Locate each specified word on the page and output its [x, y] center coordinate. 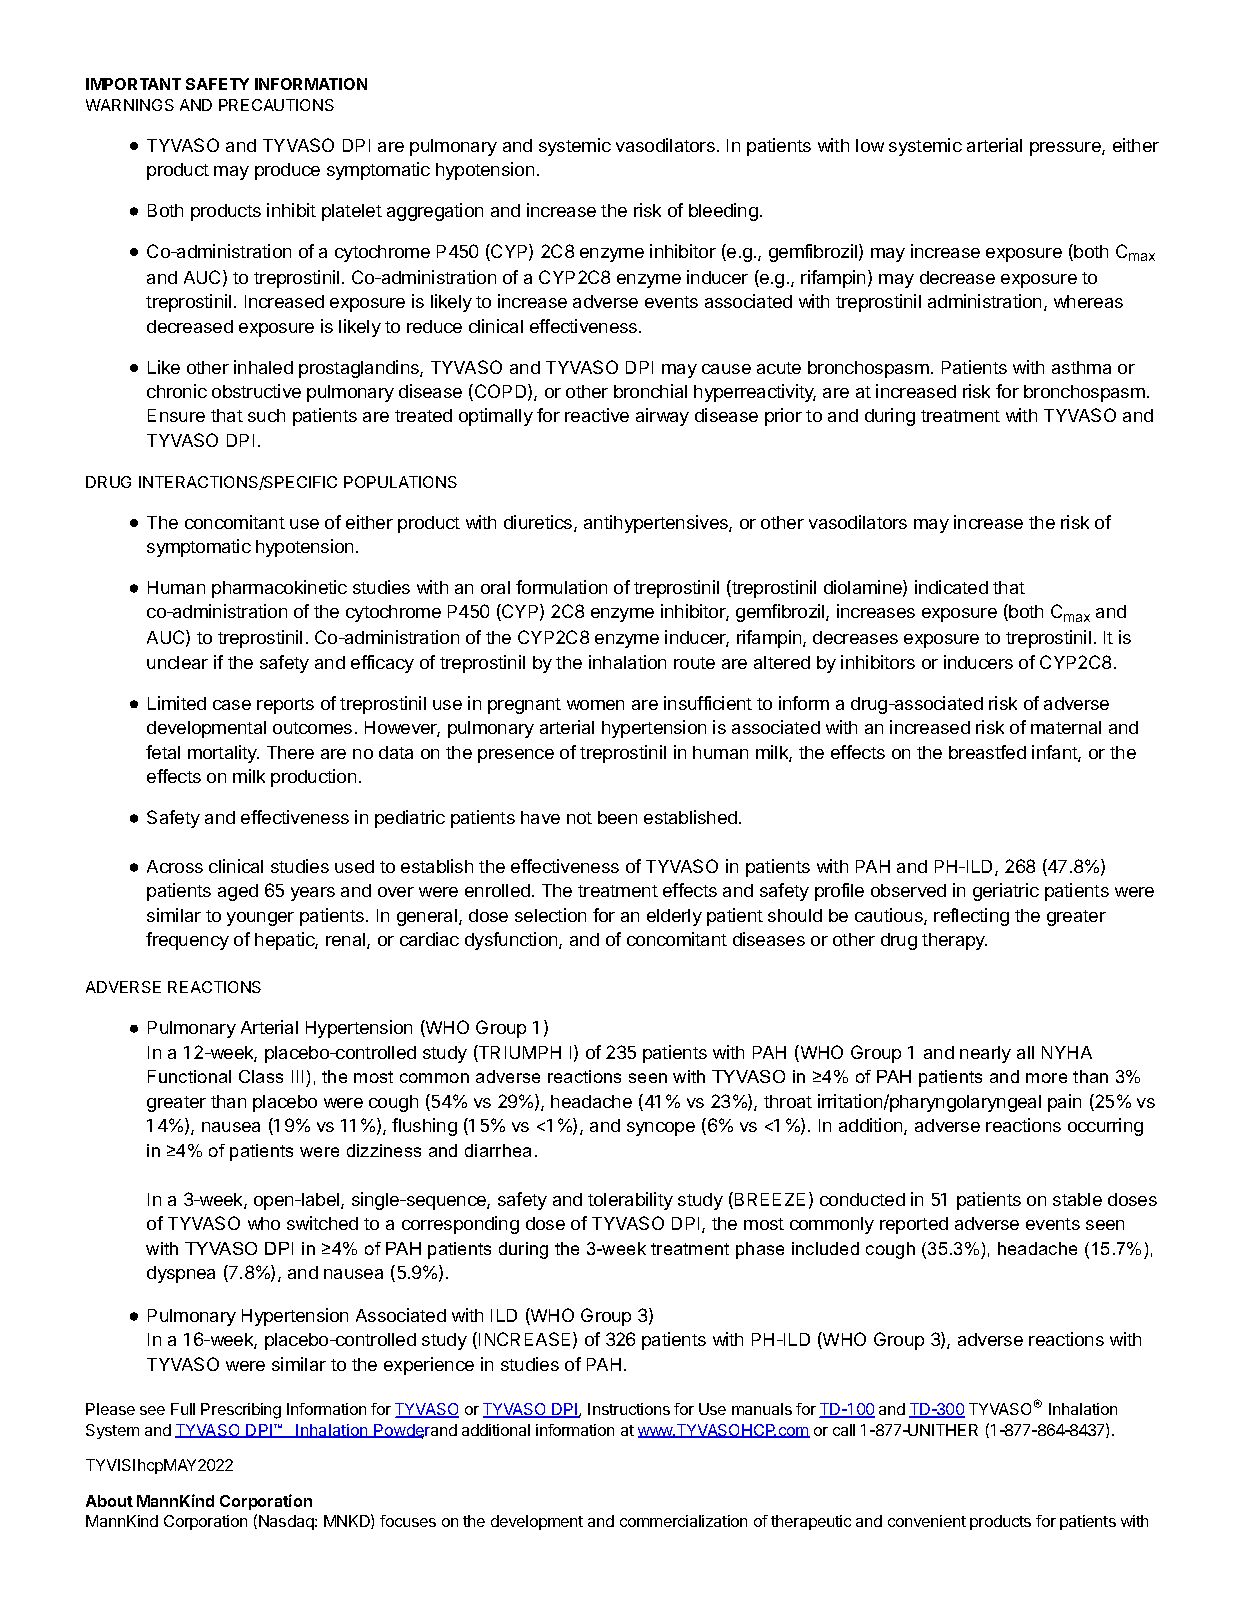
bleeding [723, 212]
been [617, 817]
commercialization [683, 1521]
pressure [1066, 149]
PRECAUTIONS [276, 105]
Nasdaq [287, 1522]
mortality [223, 754]
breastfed [987, 752]
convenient [927, 1521]
